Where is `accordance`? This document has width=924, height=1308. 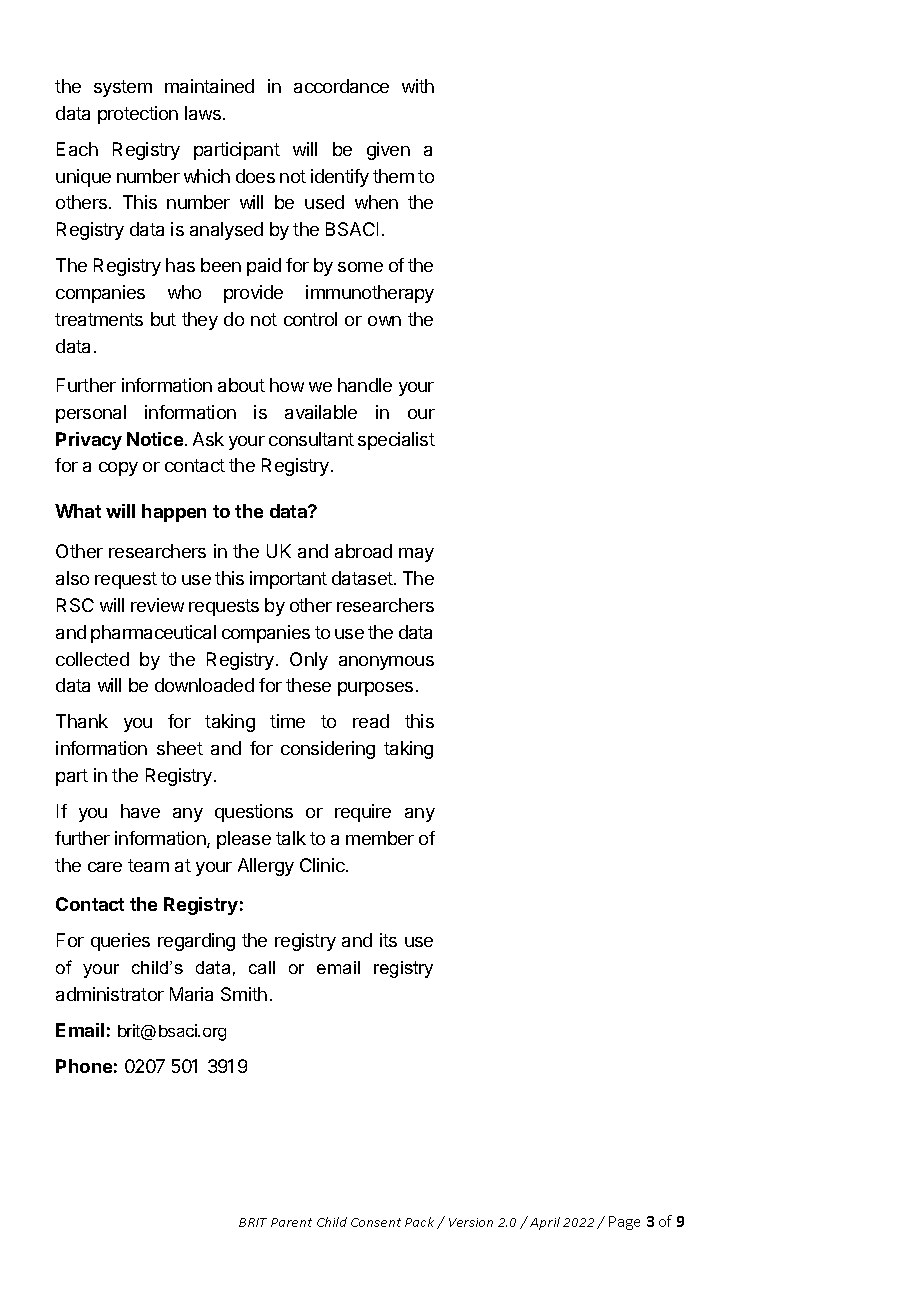 accordance is located at coordinates (341, 86).
